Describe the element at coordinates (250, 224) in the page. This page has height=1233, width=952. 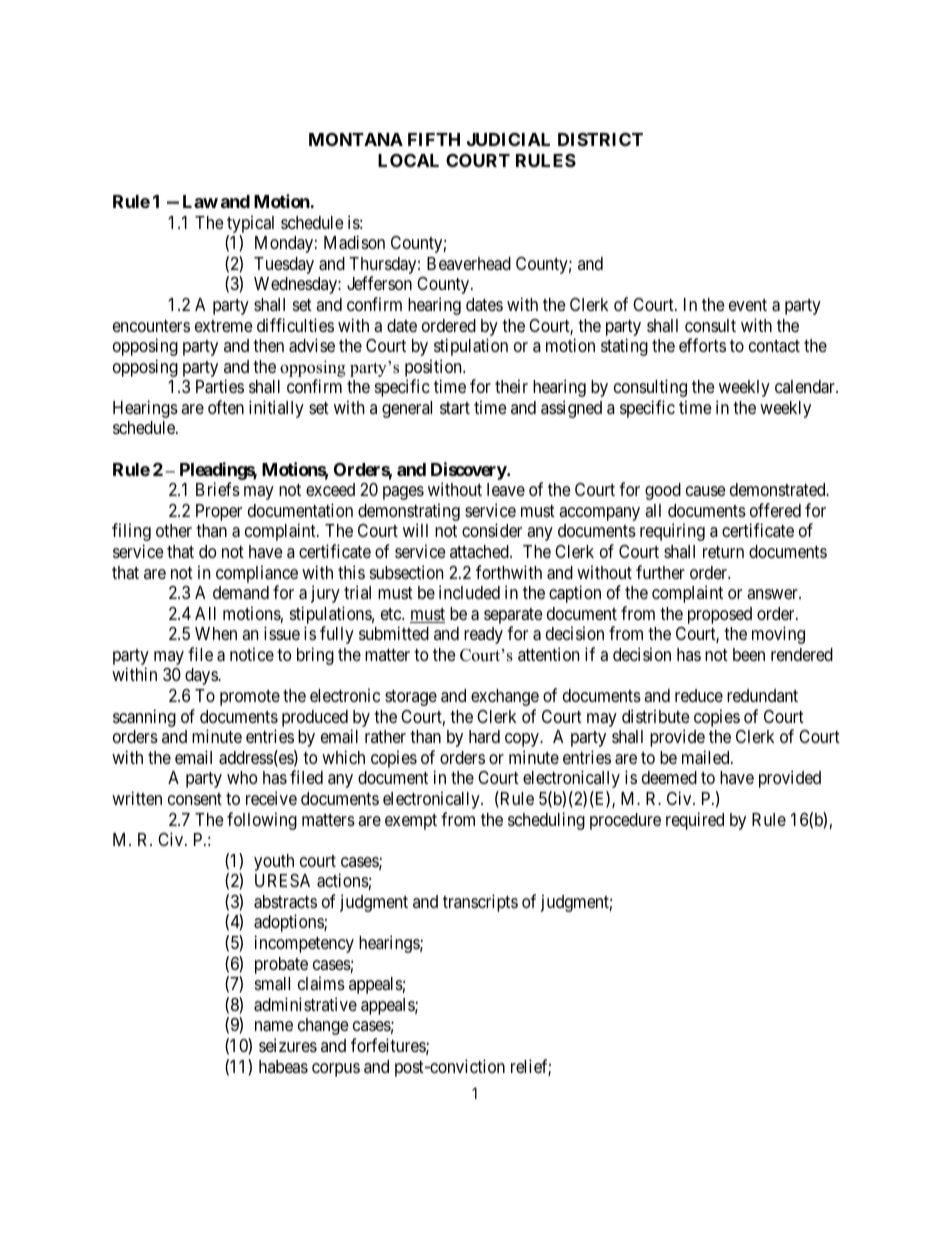
I see `typical` at that location.
